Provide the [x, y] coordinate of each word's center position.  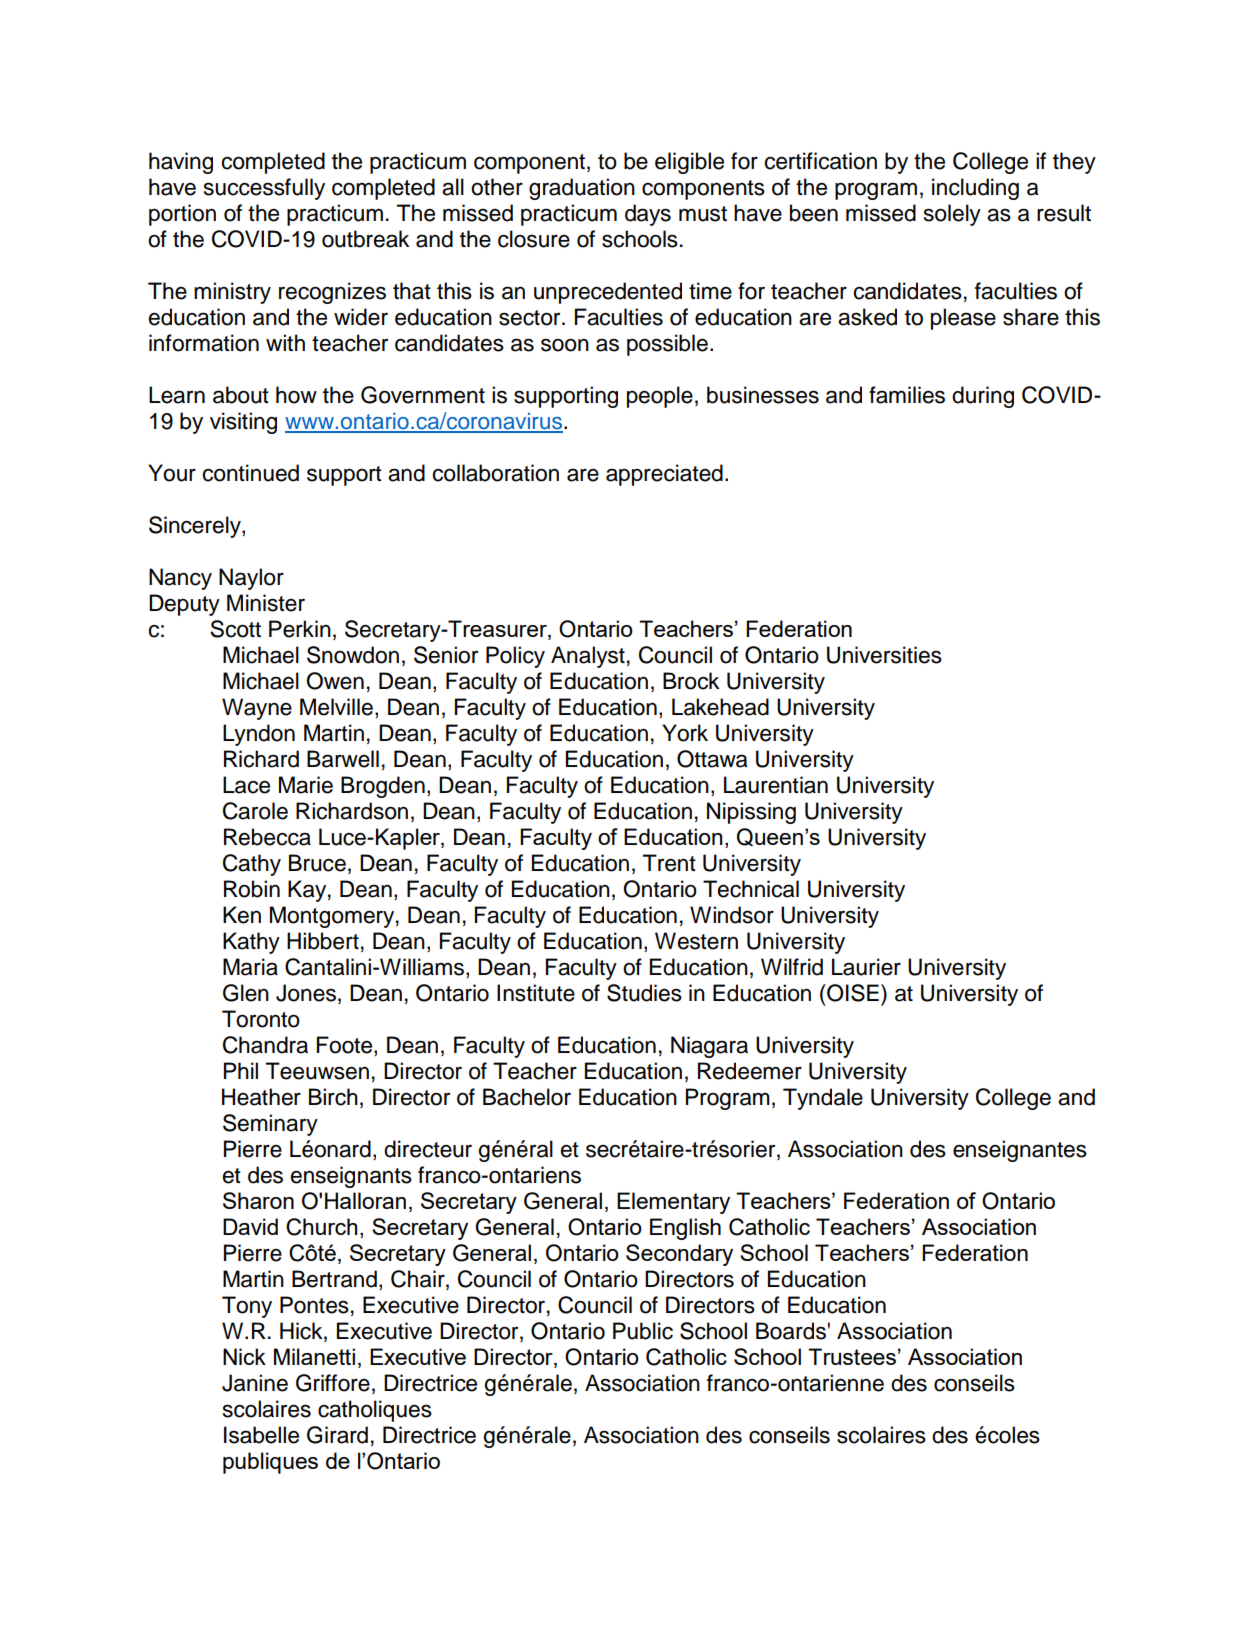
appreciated [664, 475]
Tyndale [823, 1099]
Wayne [257, 709]
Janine [255, 1383]
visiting [243, 423]
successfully [264, 189]
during [983, 397]
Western [696, 941]
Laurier [866, 967]
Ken [242, 915]
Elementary [673, 1203]
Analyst [588, 657]
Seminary [270, 1125]
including [975, 189]
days [648, 215]
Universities [884, 655]
